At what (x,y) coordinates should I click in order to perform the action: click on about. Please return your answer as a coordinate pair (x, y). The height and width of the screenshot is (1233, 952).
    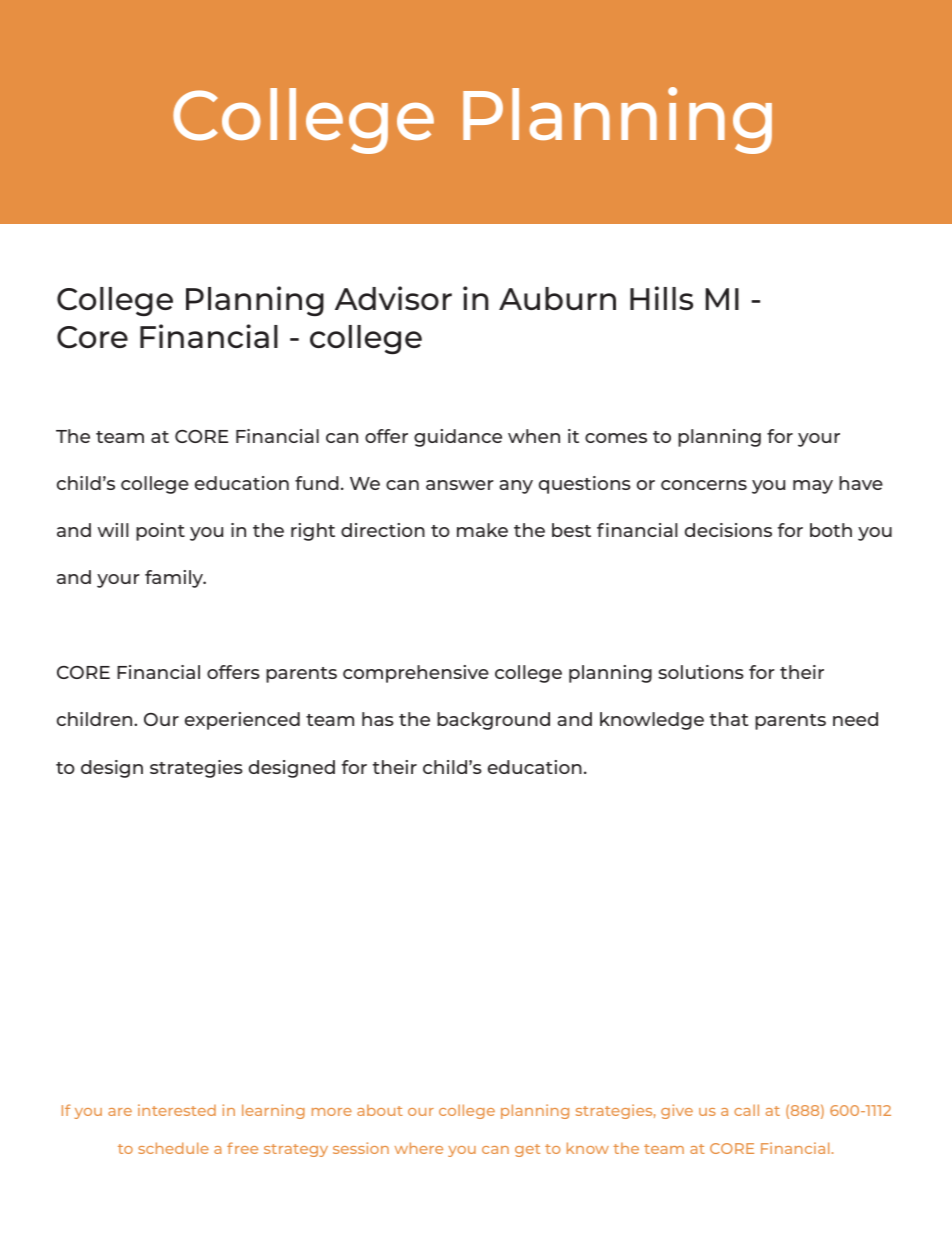
    Looking at the image, I should click on (380, 1110).
